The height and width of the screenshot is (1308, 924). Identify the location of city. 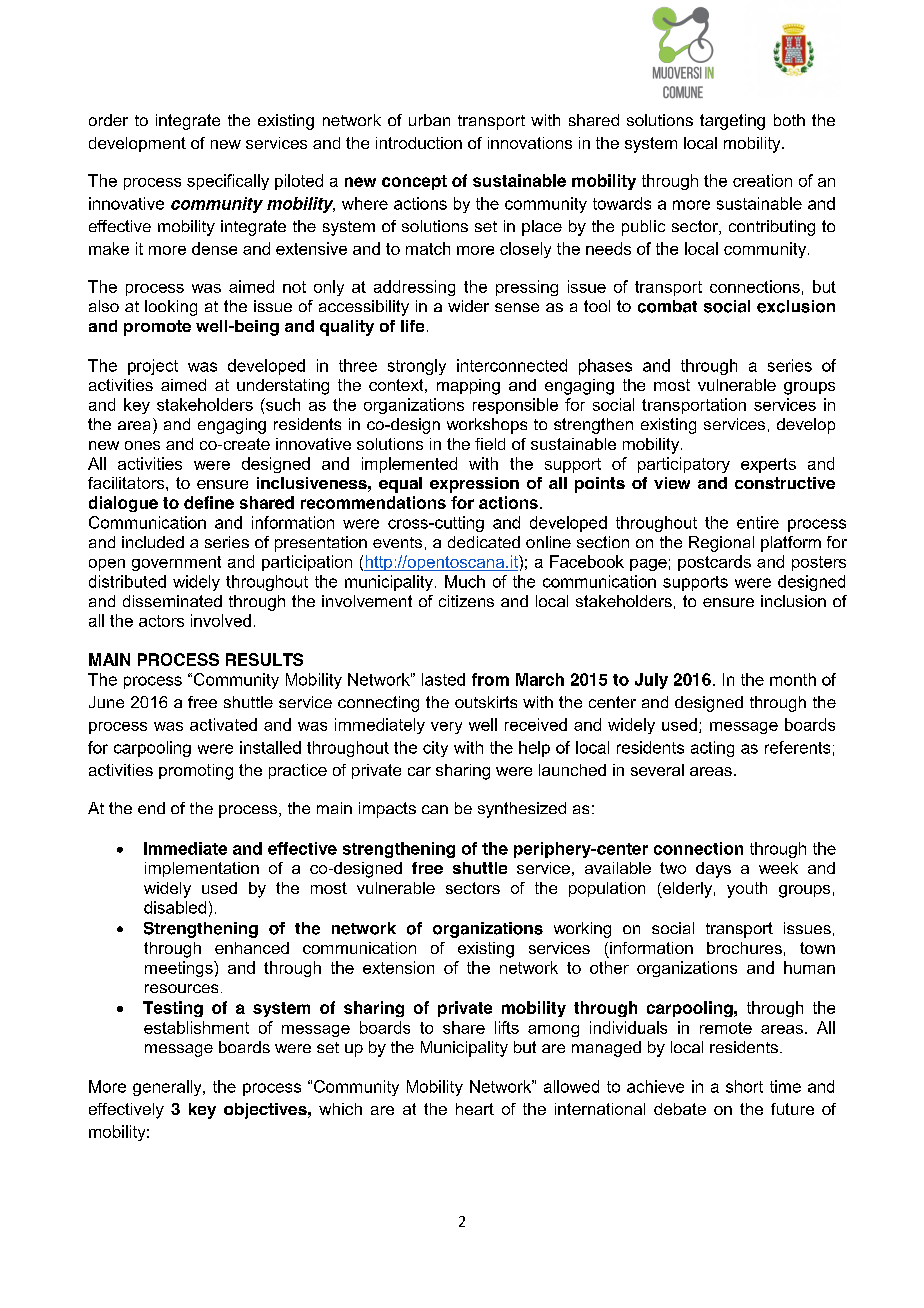
(435, 749).
